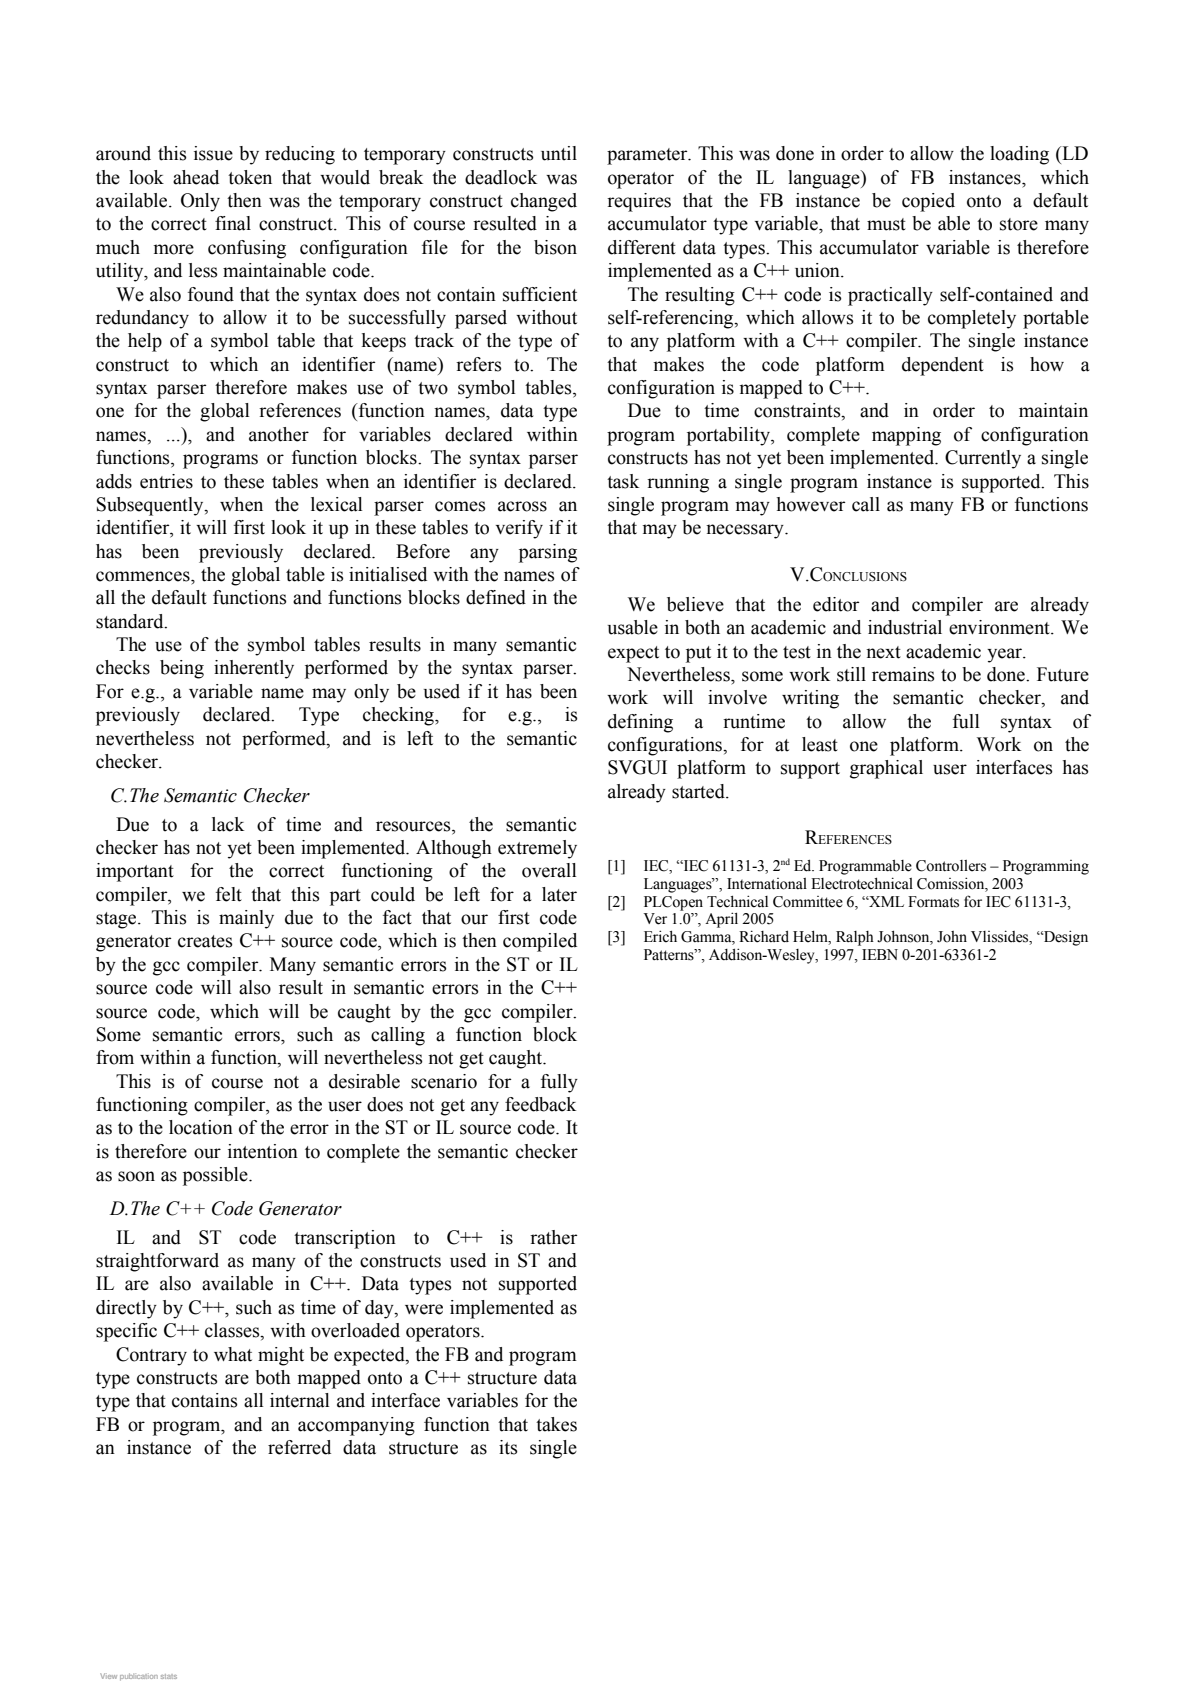 The width and height of the screenshot is (1194, 1689). I want to click on changed, so click(544, 202).
